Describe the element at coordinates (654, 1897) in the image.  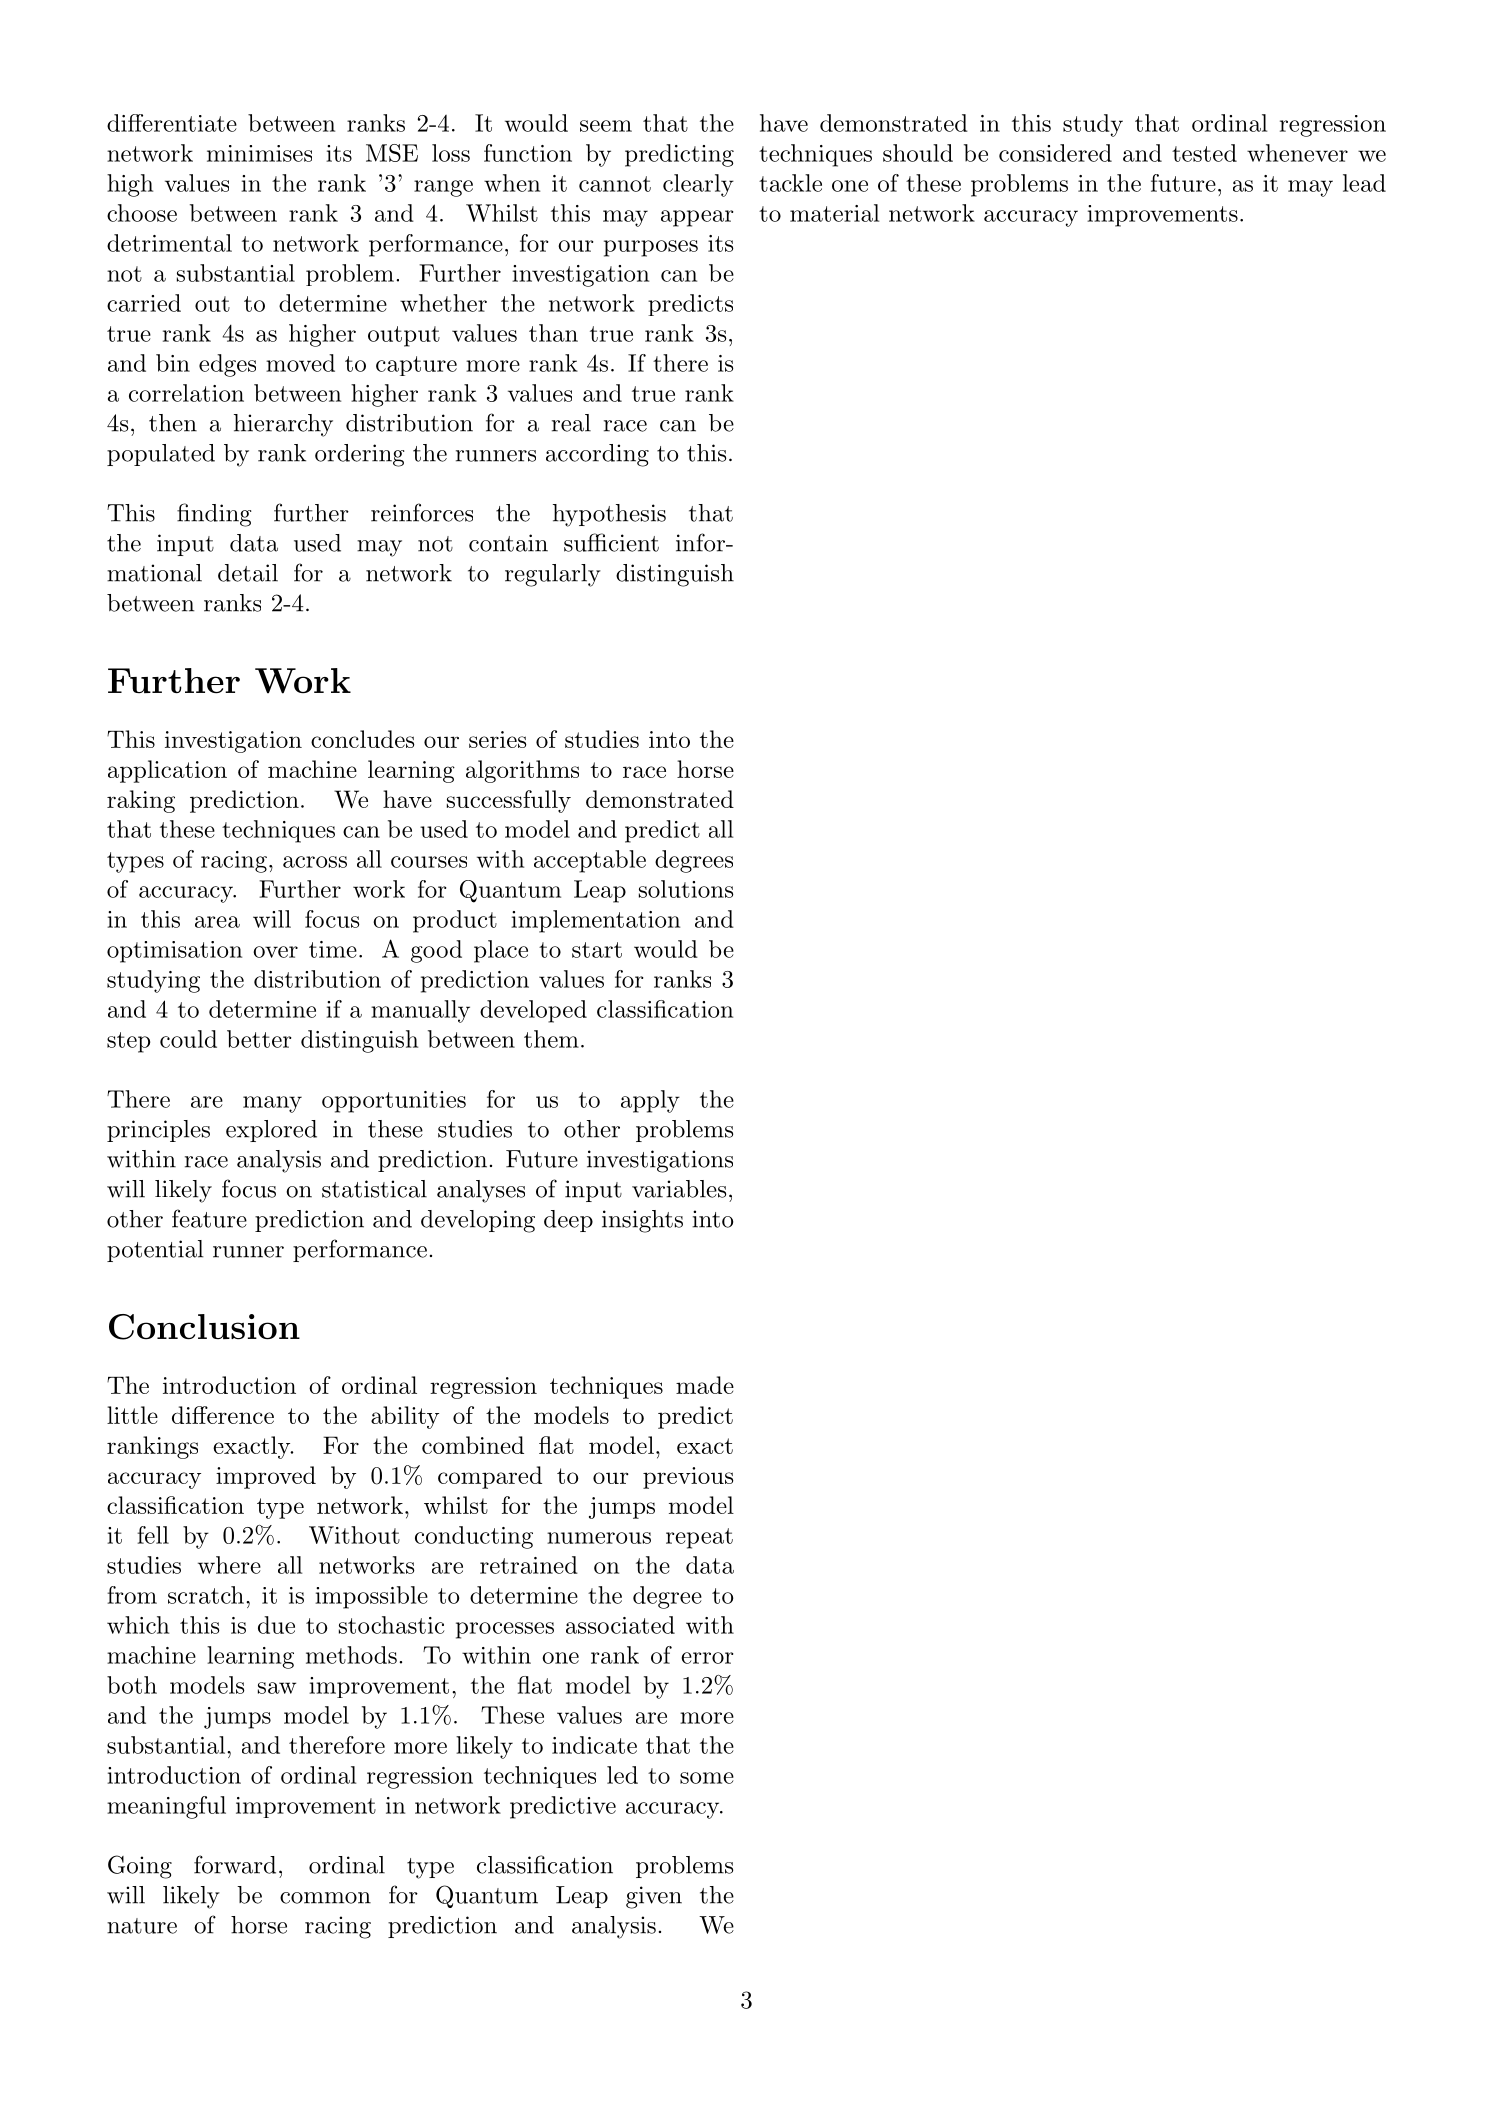
I see `given` at that location.
